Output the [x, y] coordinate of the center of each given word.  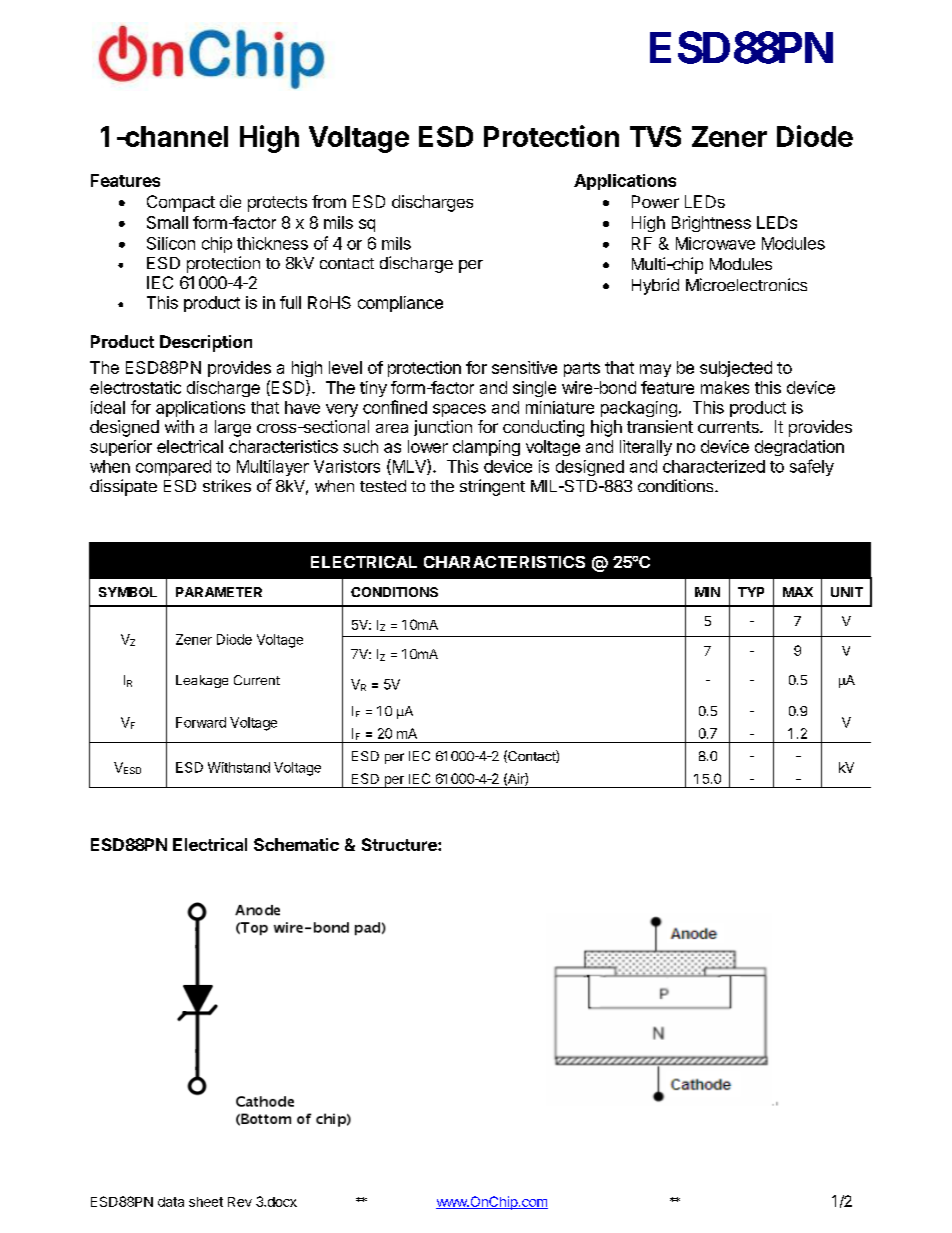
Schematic [296, 844]
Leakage [202, 681]
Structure [400, 844]
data [171, 1202]
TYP [751, 592]
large [233, 428]
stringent [492, 487]
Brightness [711, 224]
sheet [206, 1202]
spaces [459, 410]
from [329, 201]
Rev [240, 1202]
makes [725, 387]
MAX [798, 592]
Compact [181, 203]
